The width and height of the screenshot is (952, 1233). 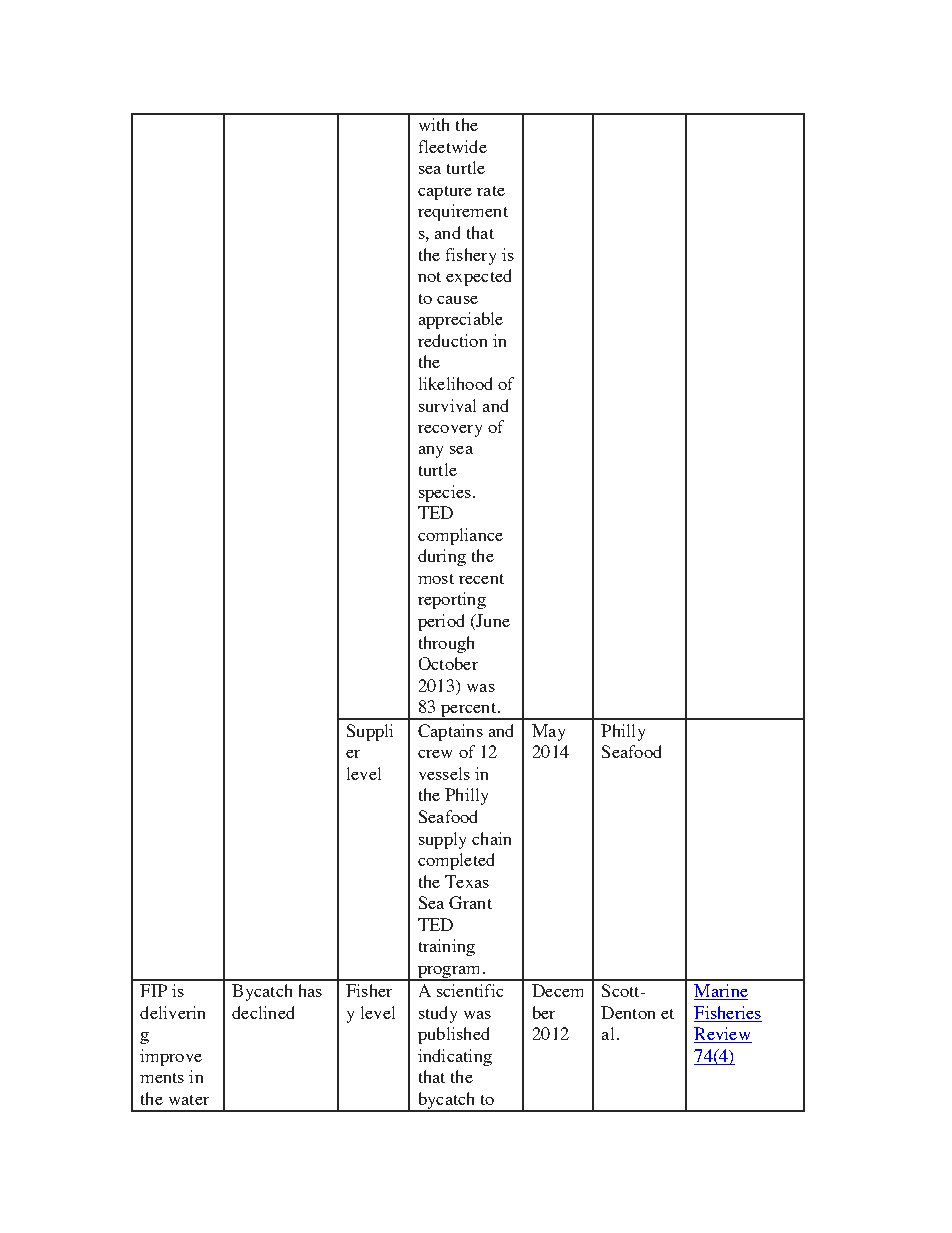 What do you see at coordinates (189, 1100) in the screenshot?
I see `water` at bounding box center [189, 1100].
